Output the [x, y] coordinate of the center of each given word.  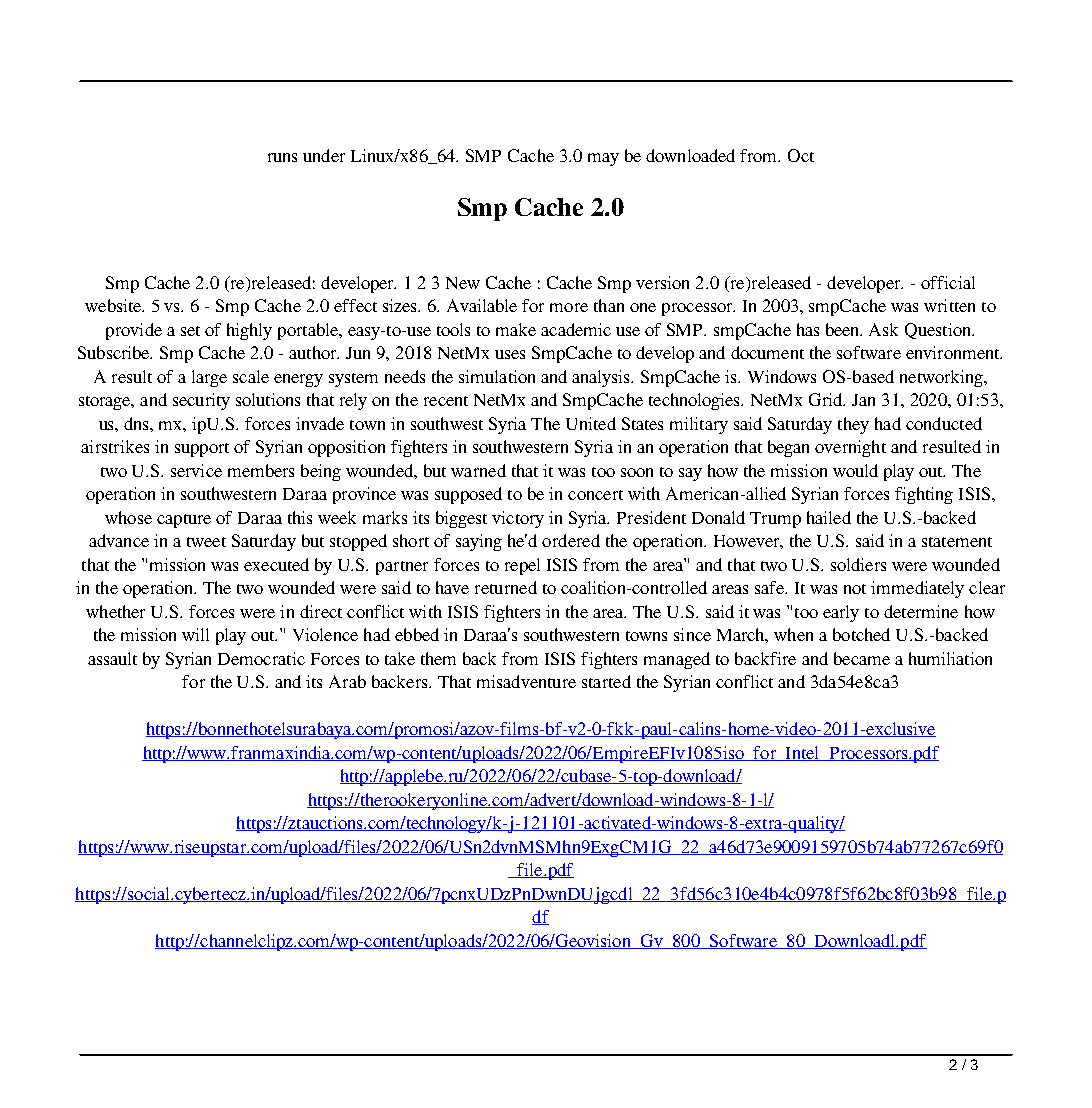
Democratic [261, 658]
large [209, 378]
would [855, 470]
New [463, 283]
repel [522, 566]
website [114, 305]
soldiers [858, 564]
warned [478, 470]
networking [943, 378]
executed [276, 564]
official [948, 282]
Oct [801, 155]
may [603, 159]
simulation [497, 376]
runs [282, 157]
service [196, 470]
